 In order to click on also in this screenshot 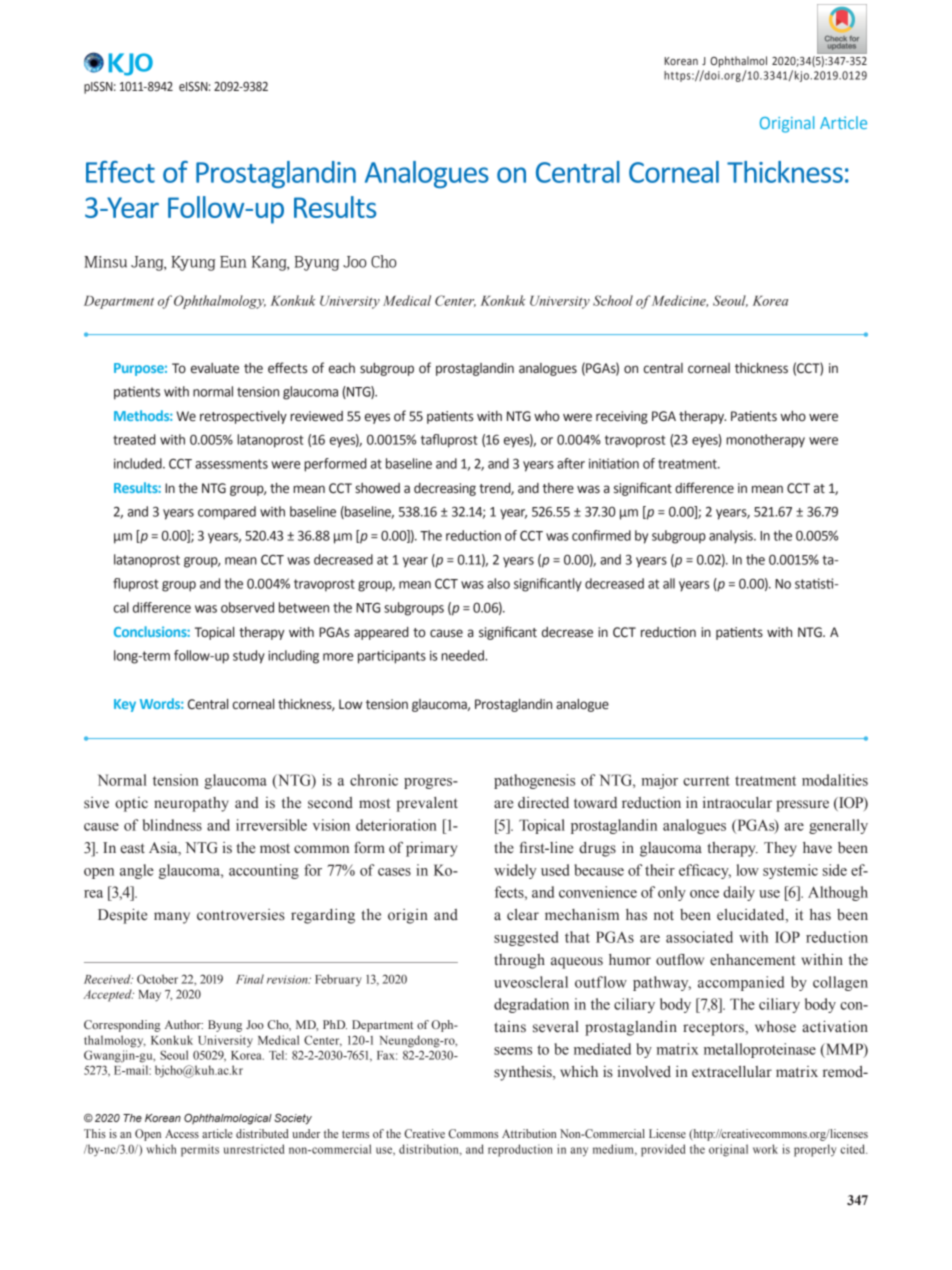, I will do `click(498, 583)`.
